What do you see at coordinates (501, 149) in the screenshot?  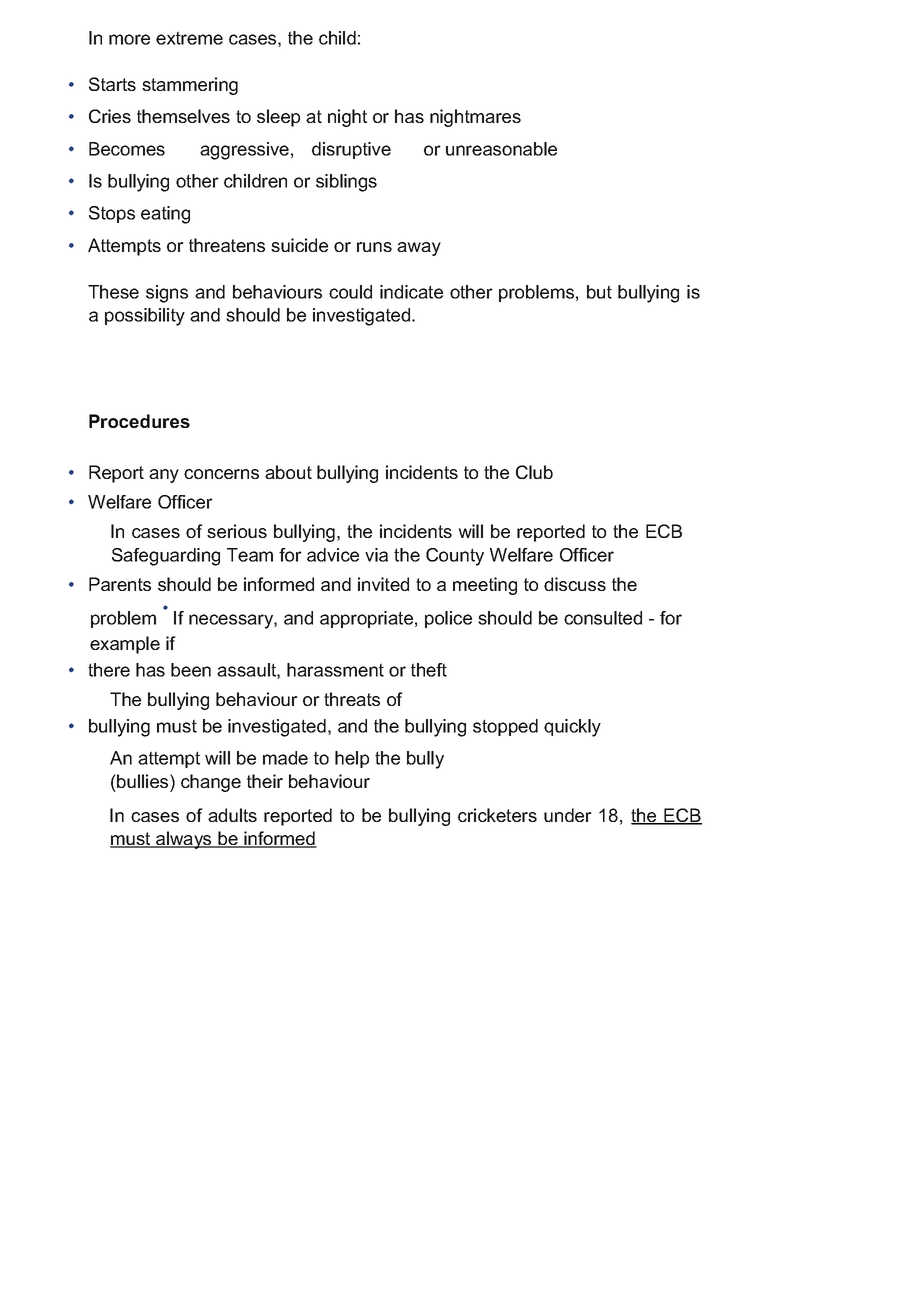 I see `unreasonable` at bounding box center [501, 149].
